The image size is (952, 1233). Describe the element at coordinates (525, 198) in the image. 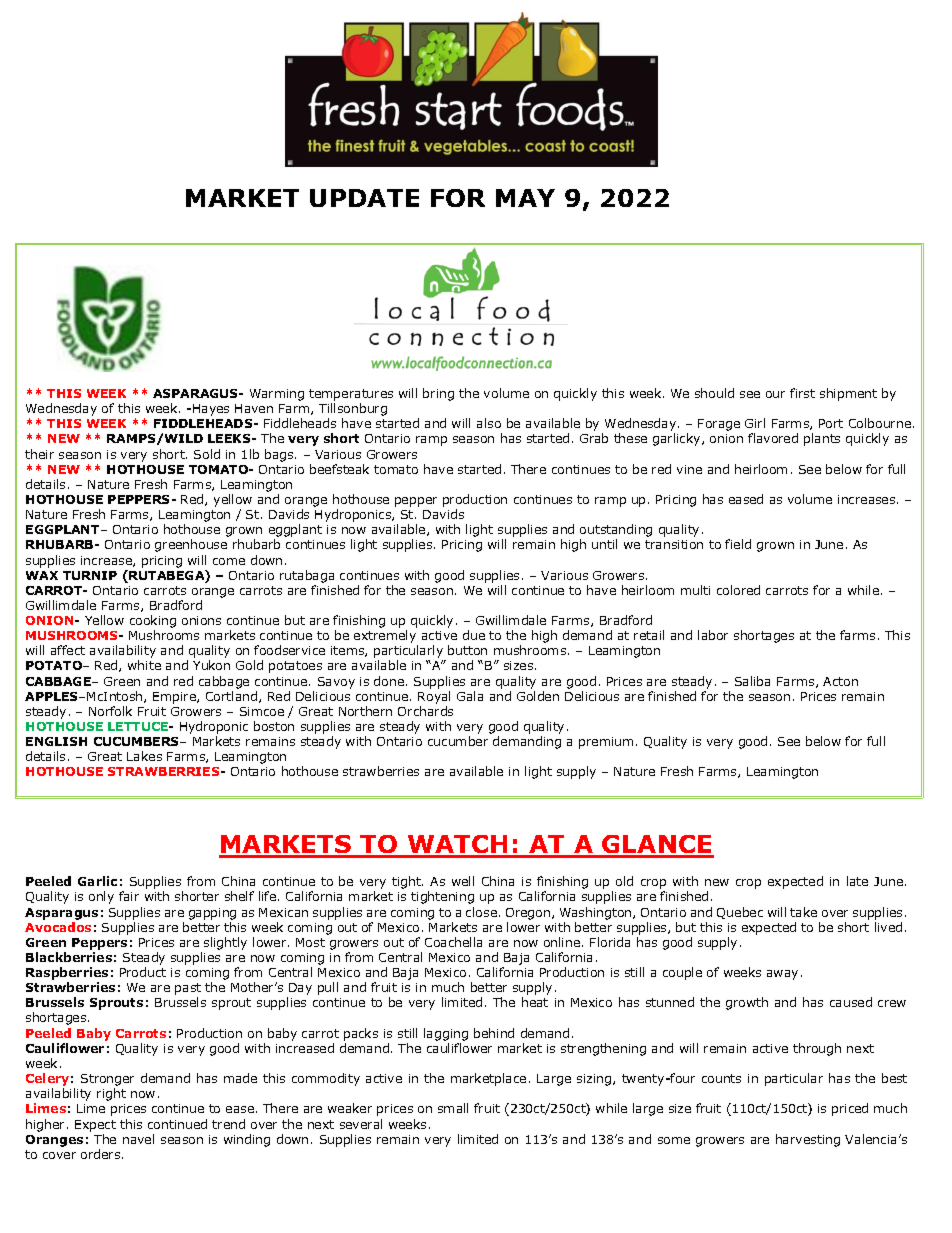

I see `MAY` at that location.
